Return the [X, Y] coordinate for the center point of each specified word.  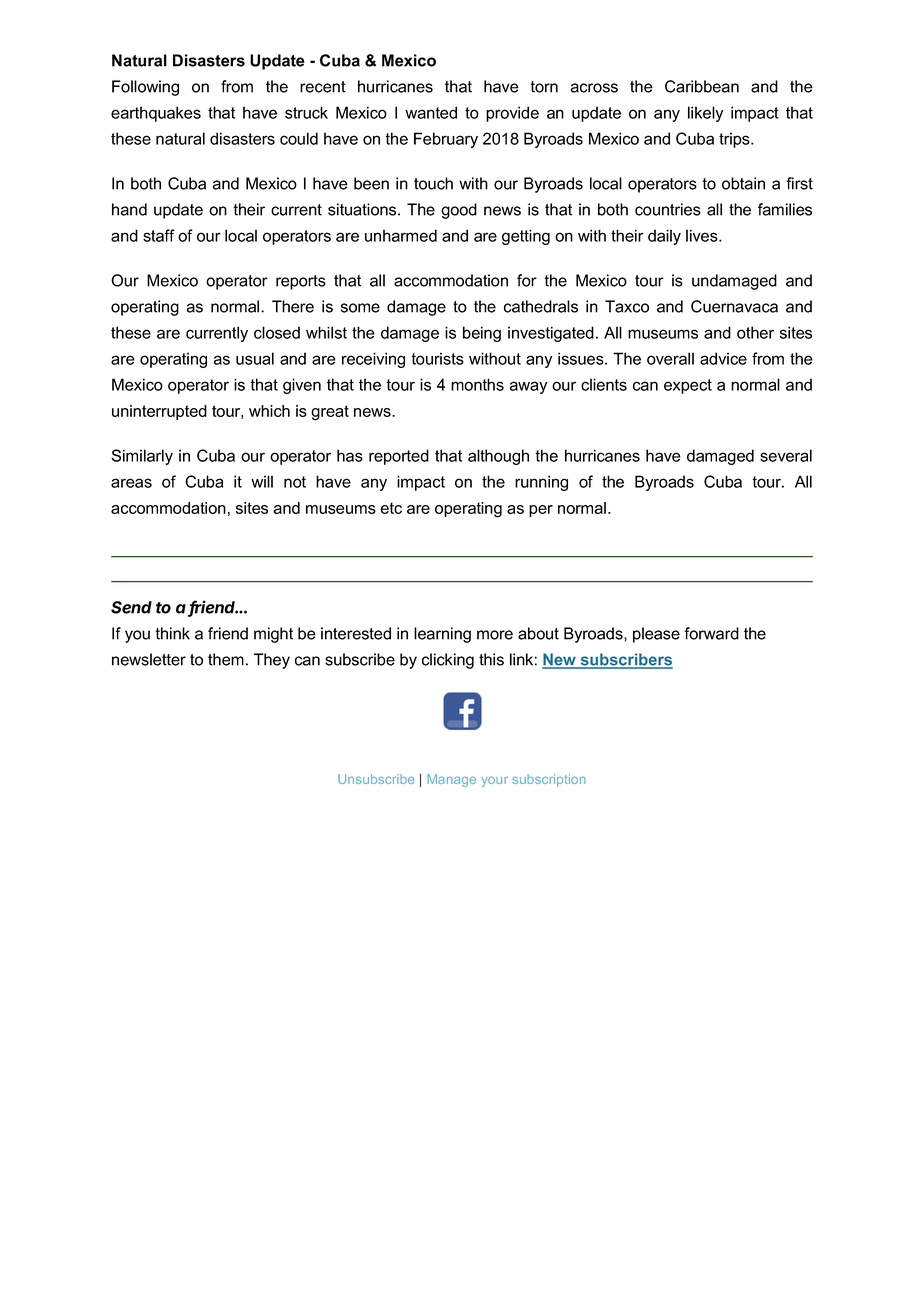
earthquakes [156, 114]
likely [705, 114]
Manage [451, 780]
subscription [549, 780]
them [226, 659]
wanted [431, 112]
